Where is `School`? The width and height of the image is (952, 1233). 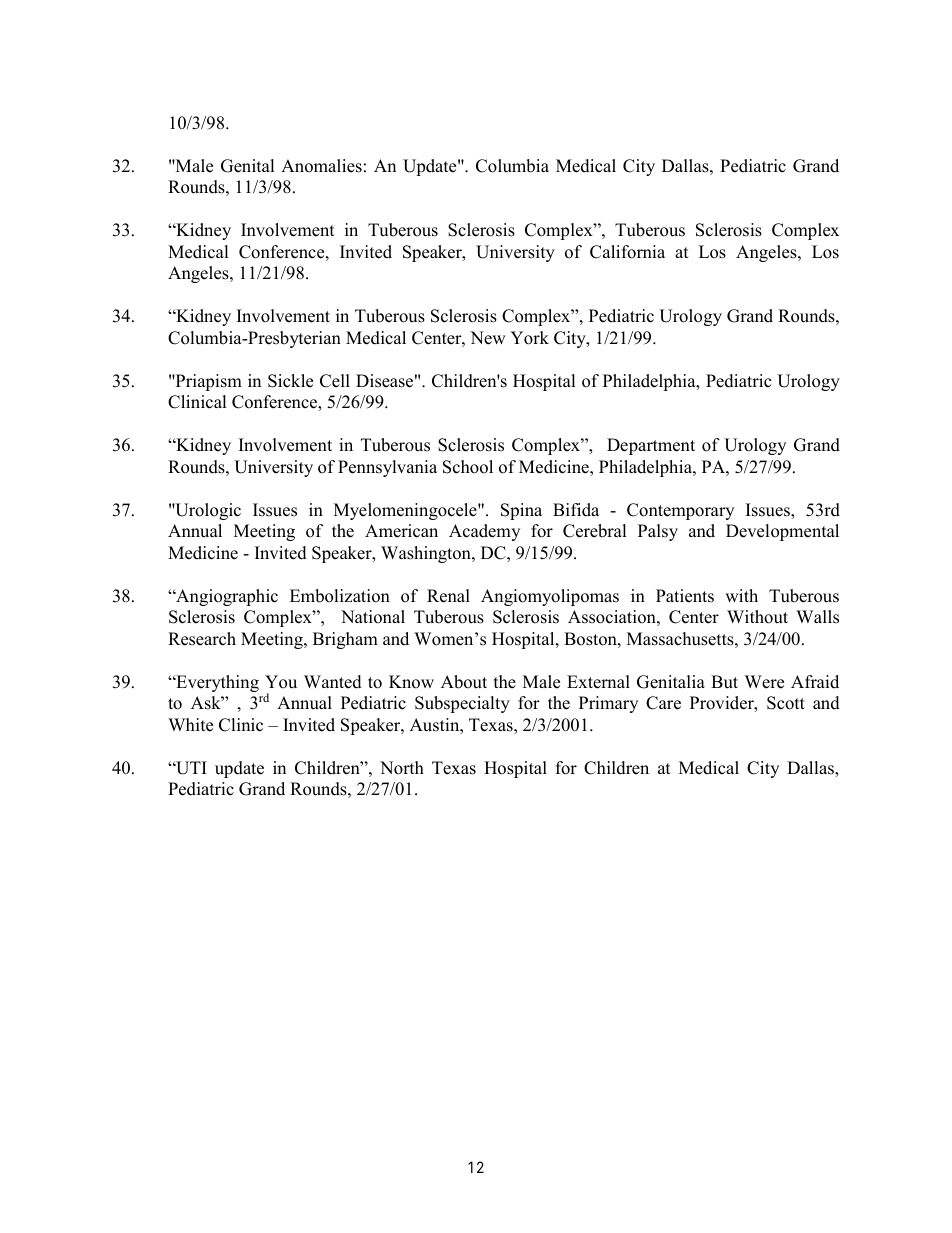 School is located at coordinates (468, 467).
